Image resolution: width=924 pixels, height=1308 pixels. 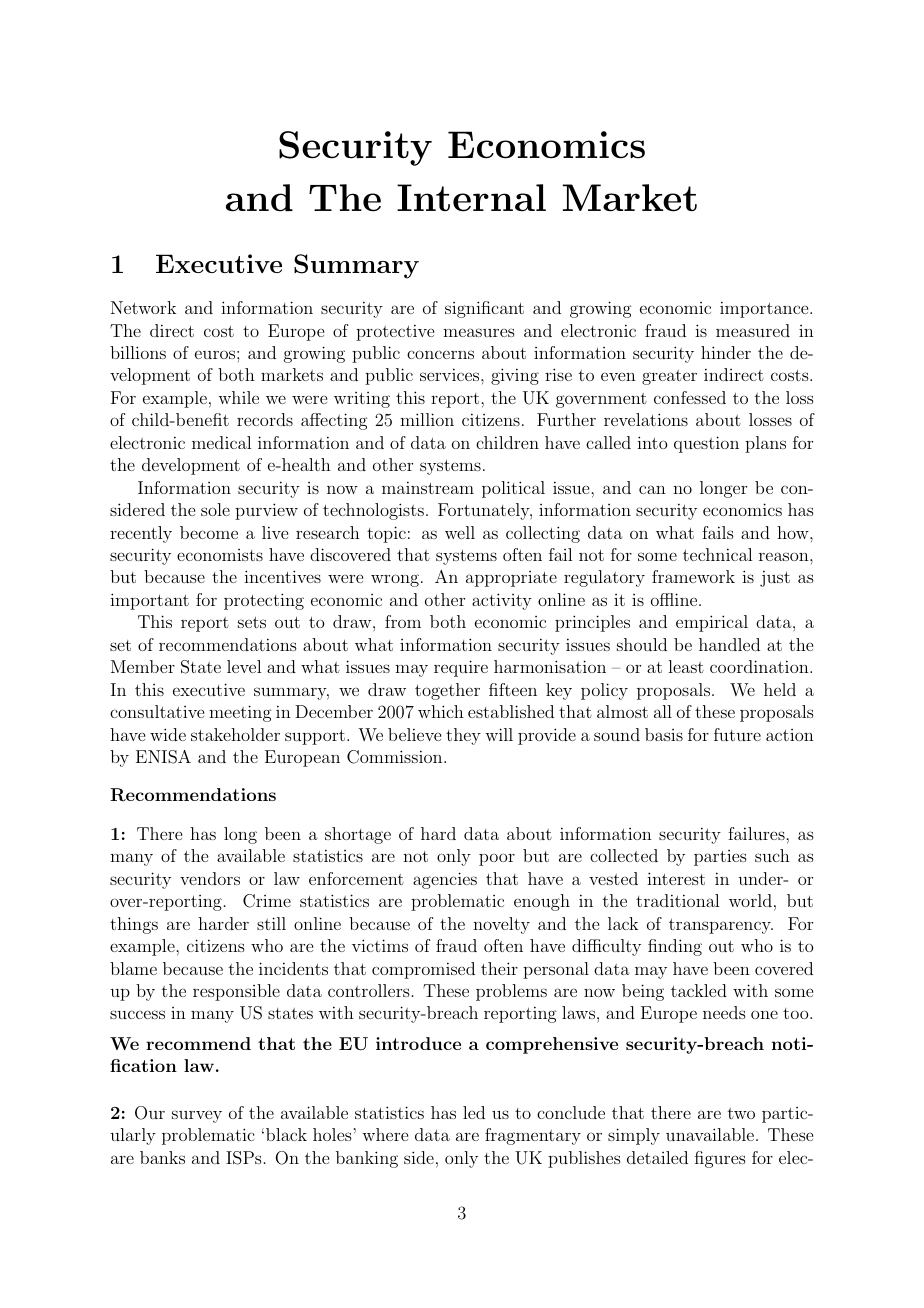 I want to click on poor, so click(x=497, y=859).
